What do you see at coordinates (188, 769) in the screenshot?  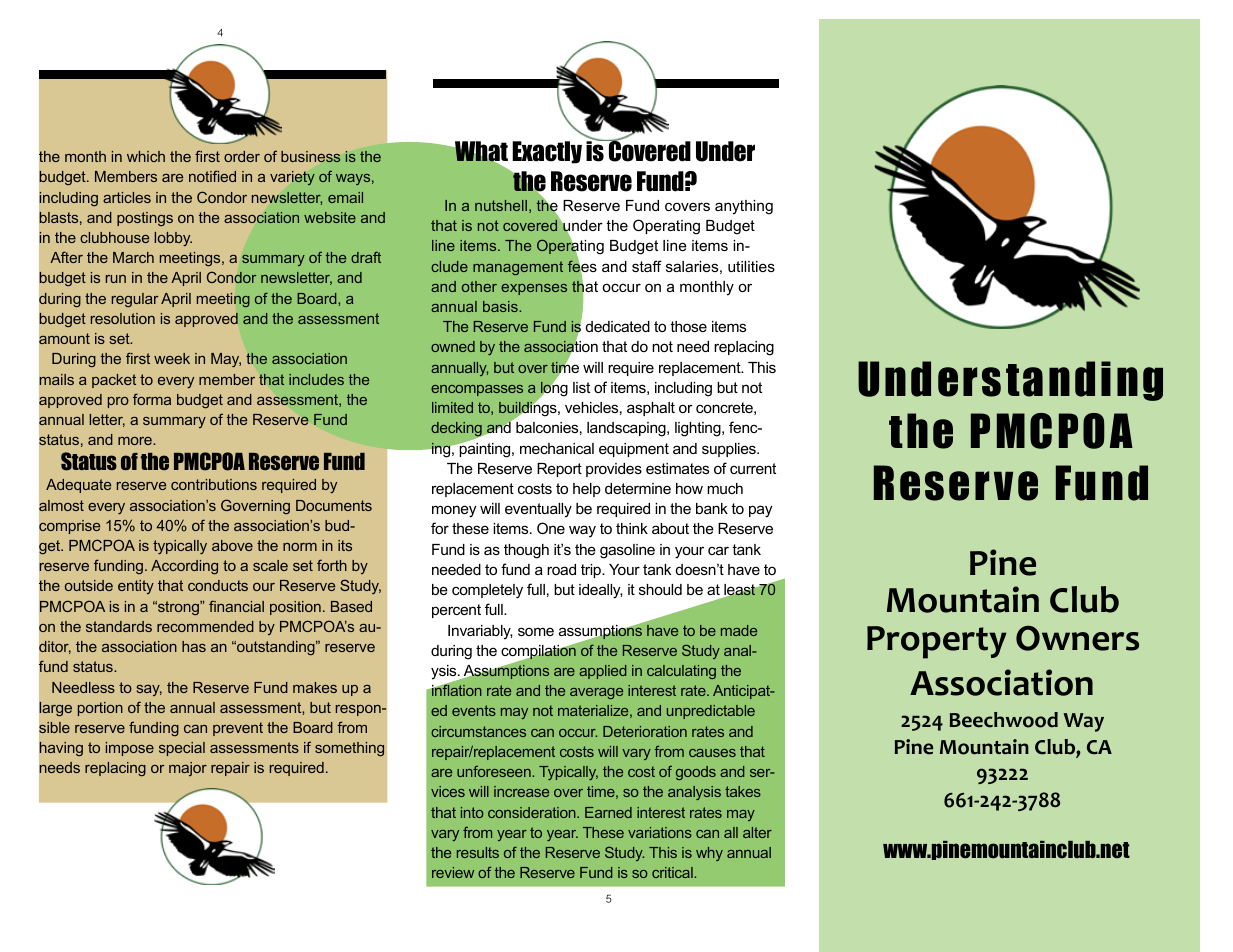 I see `major` at bounding box center [188, 769].
